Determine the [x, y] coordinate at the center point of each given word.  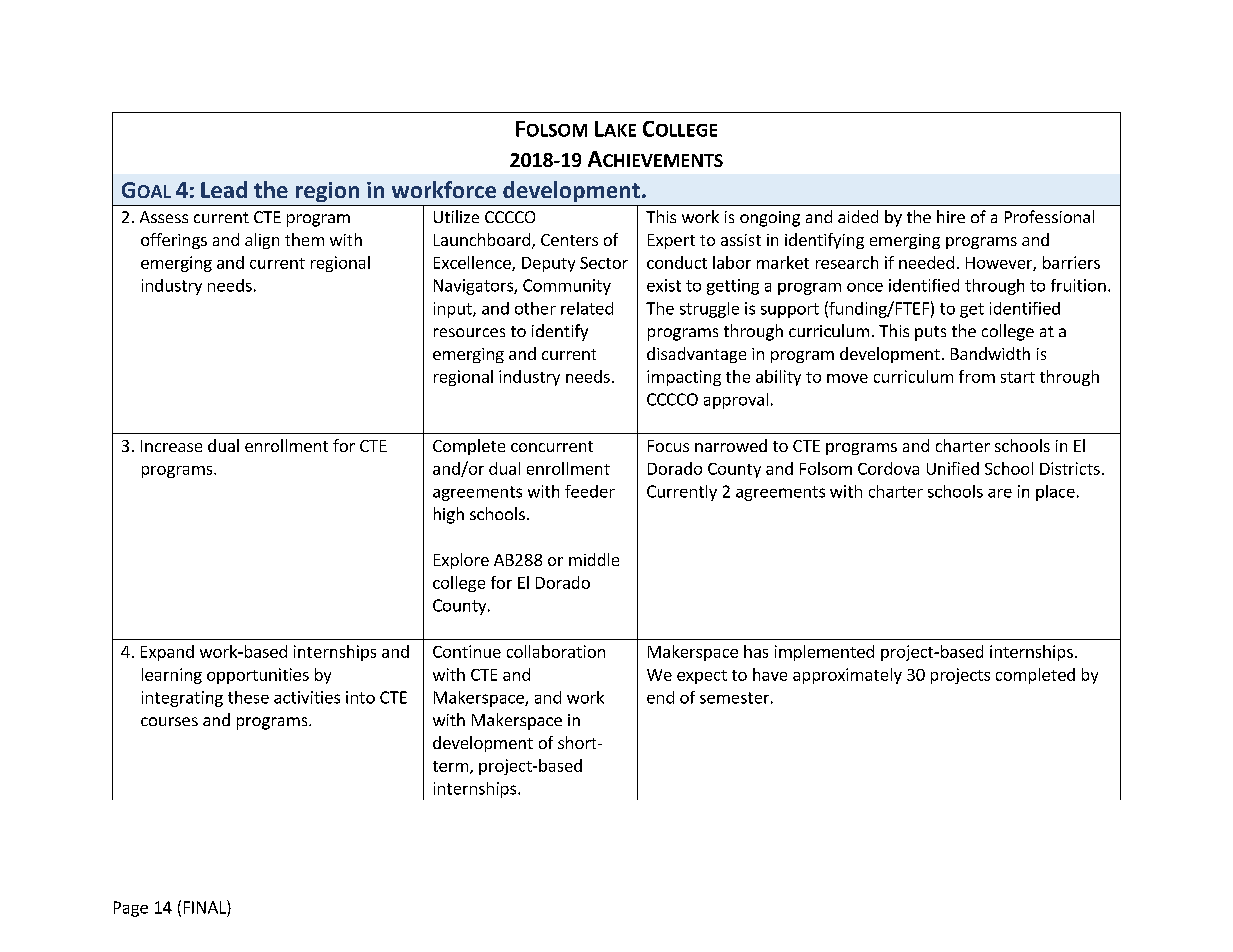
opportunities [258, 676]
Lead [224, 189]
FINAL [206, 907]
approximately [847, 676]
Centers [569, 240]
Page [131, 909]
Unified [953, 468]
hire [951, 216]
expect [702, 677]
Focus [668, 446]
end [660, 697]
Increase [171, 446]
